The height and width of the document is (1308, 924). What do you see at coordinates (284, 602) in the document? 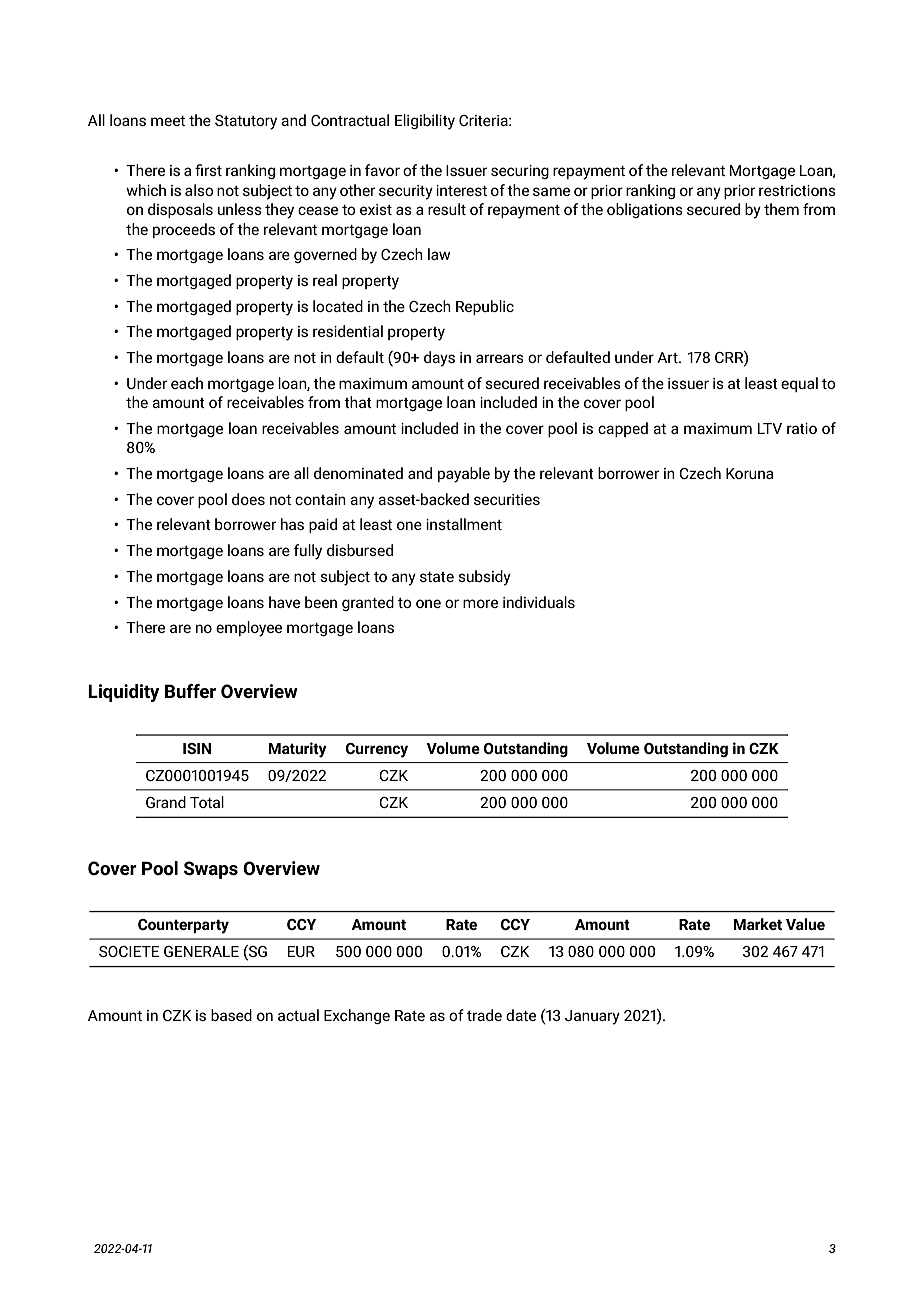
I see `have` at bounding box center [284, 602].
